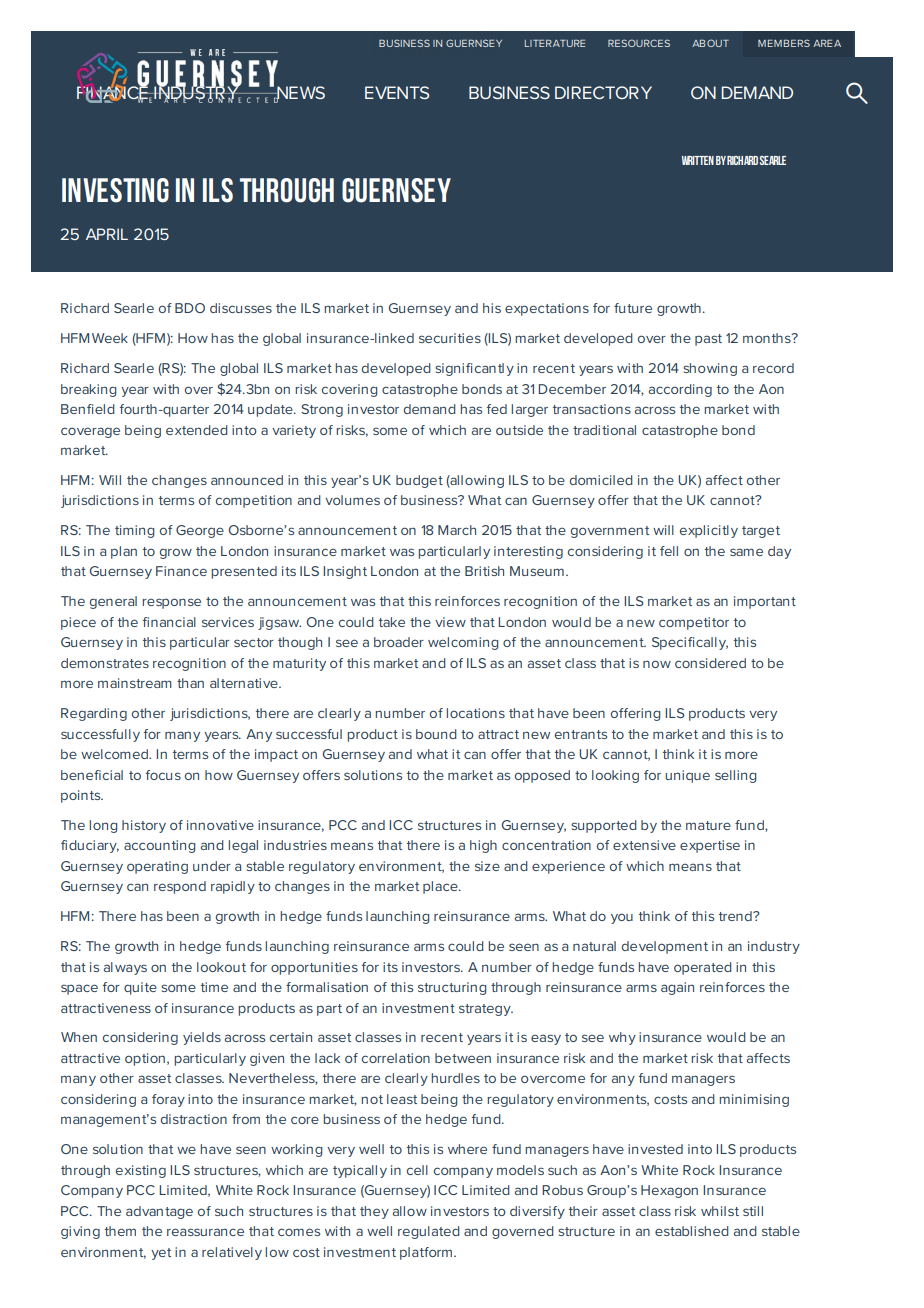 The height and width of the page is (1308, 924). I want to click on considered, so click(710, 663).
